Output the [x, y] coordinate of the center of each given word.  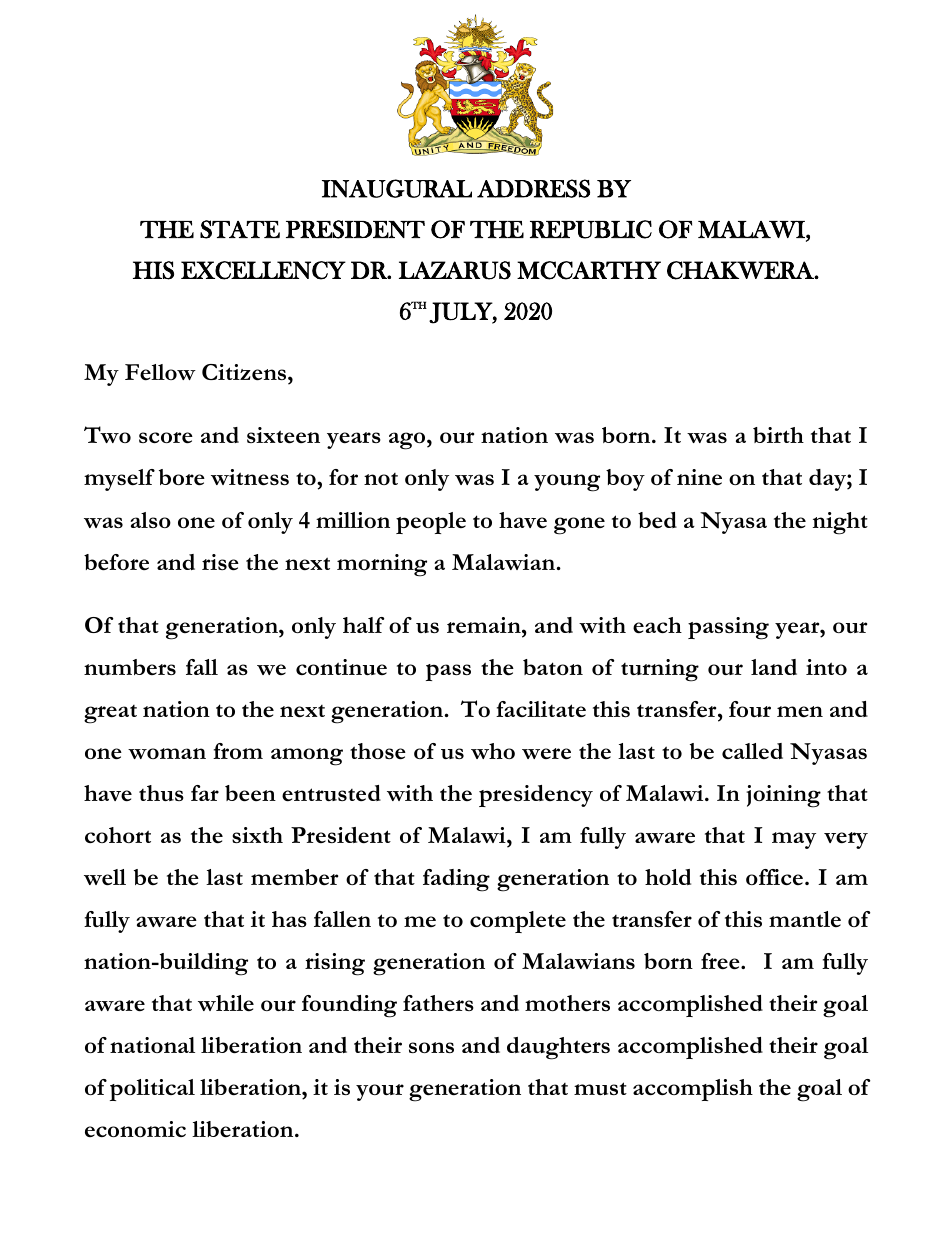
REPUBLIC [591, 229]
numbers [130, 667]
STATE [240, 229]
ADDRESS [533, 188]
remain [485, 625]
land [774, 667]
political [152, 1090]
